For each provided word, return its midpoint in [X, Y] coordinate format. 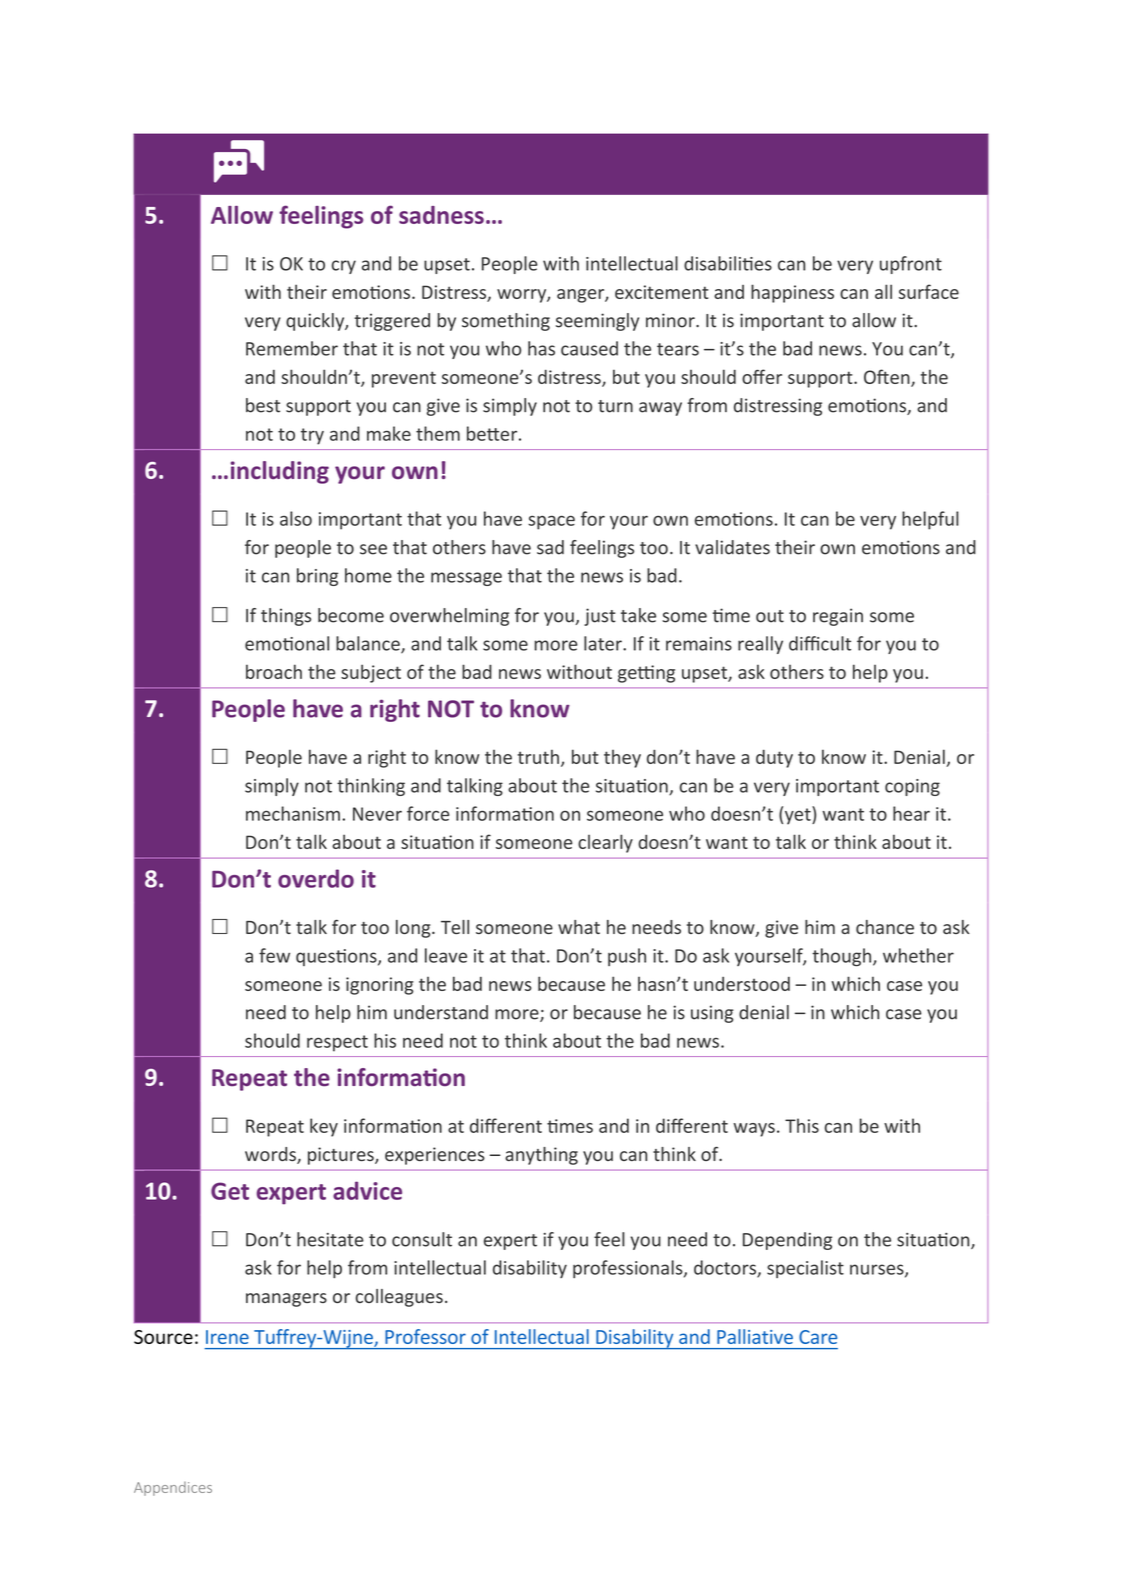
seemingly [597, 322]
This [802, 1125]
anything [541, 1156]
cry [344, 267]
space [551, 522]
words [271, 1155]
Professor [425, 1336]
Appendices [173, 1489]
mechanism [293, 813]
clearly [605, 843]
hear [911, 813]
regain [838, 617]
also [296, 518]
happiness [792, 293]
